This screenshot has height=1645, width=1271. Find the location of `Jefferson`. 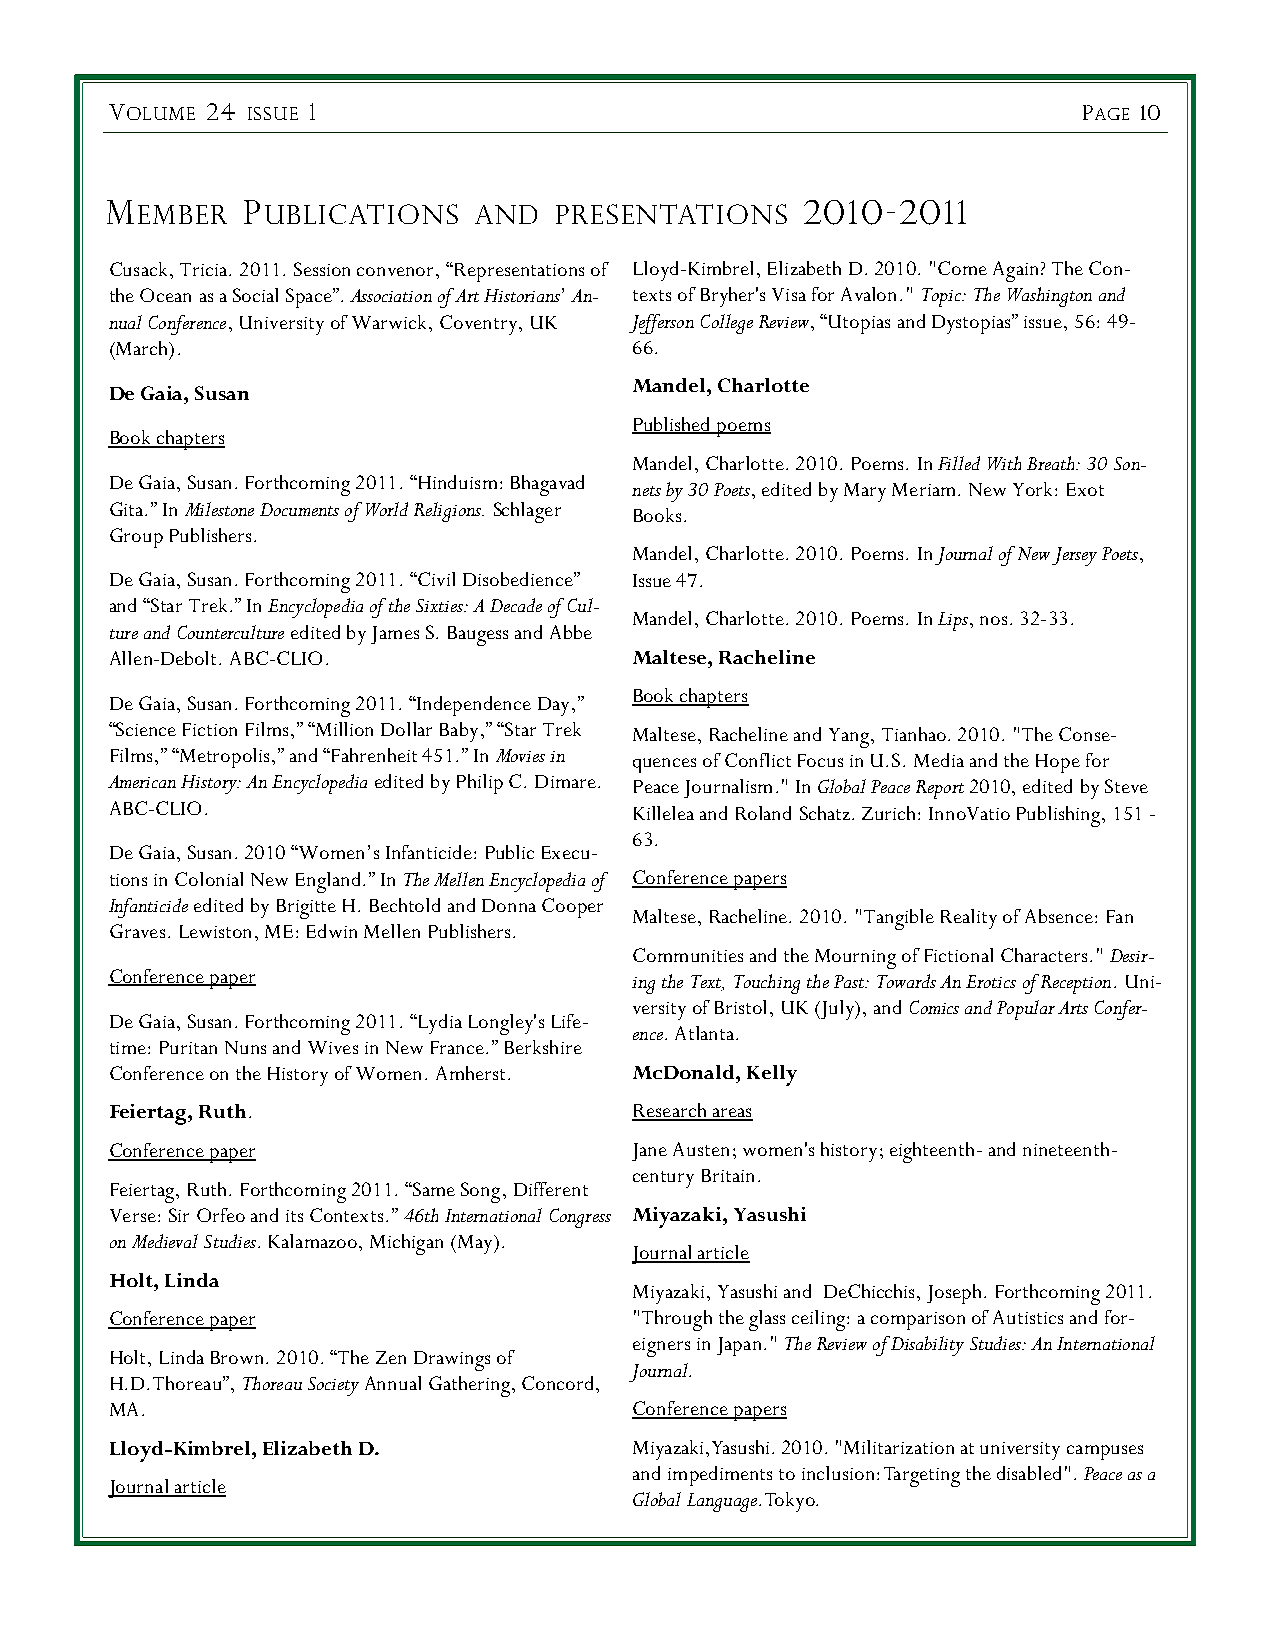

Jefferson is located at coordinates (661, 324).
